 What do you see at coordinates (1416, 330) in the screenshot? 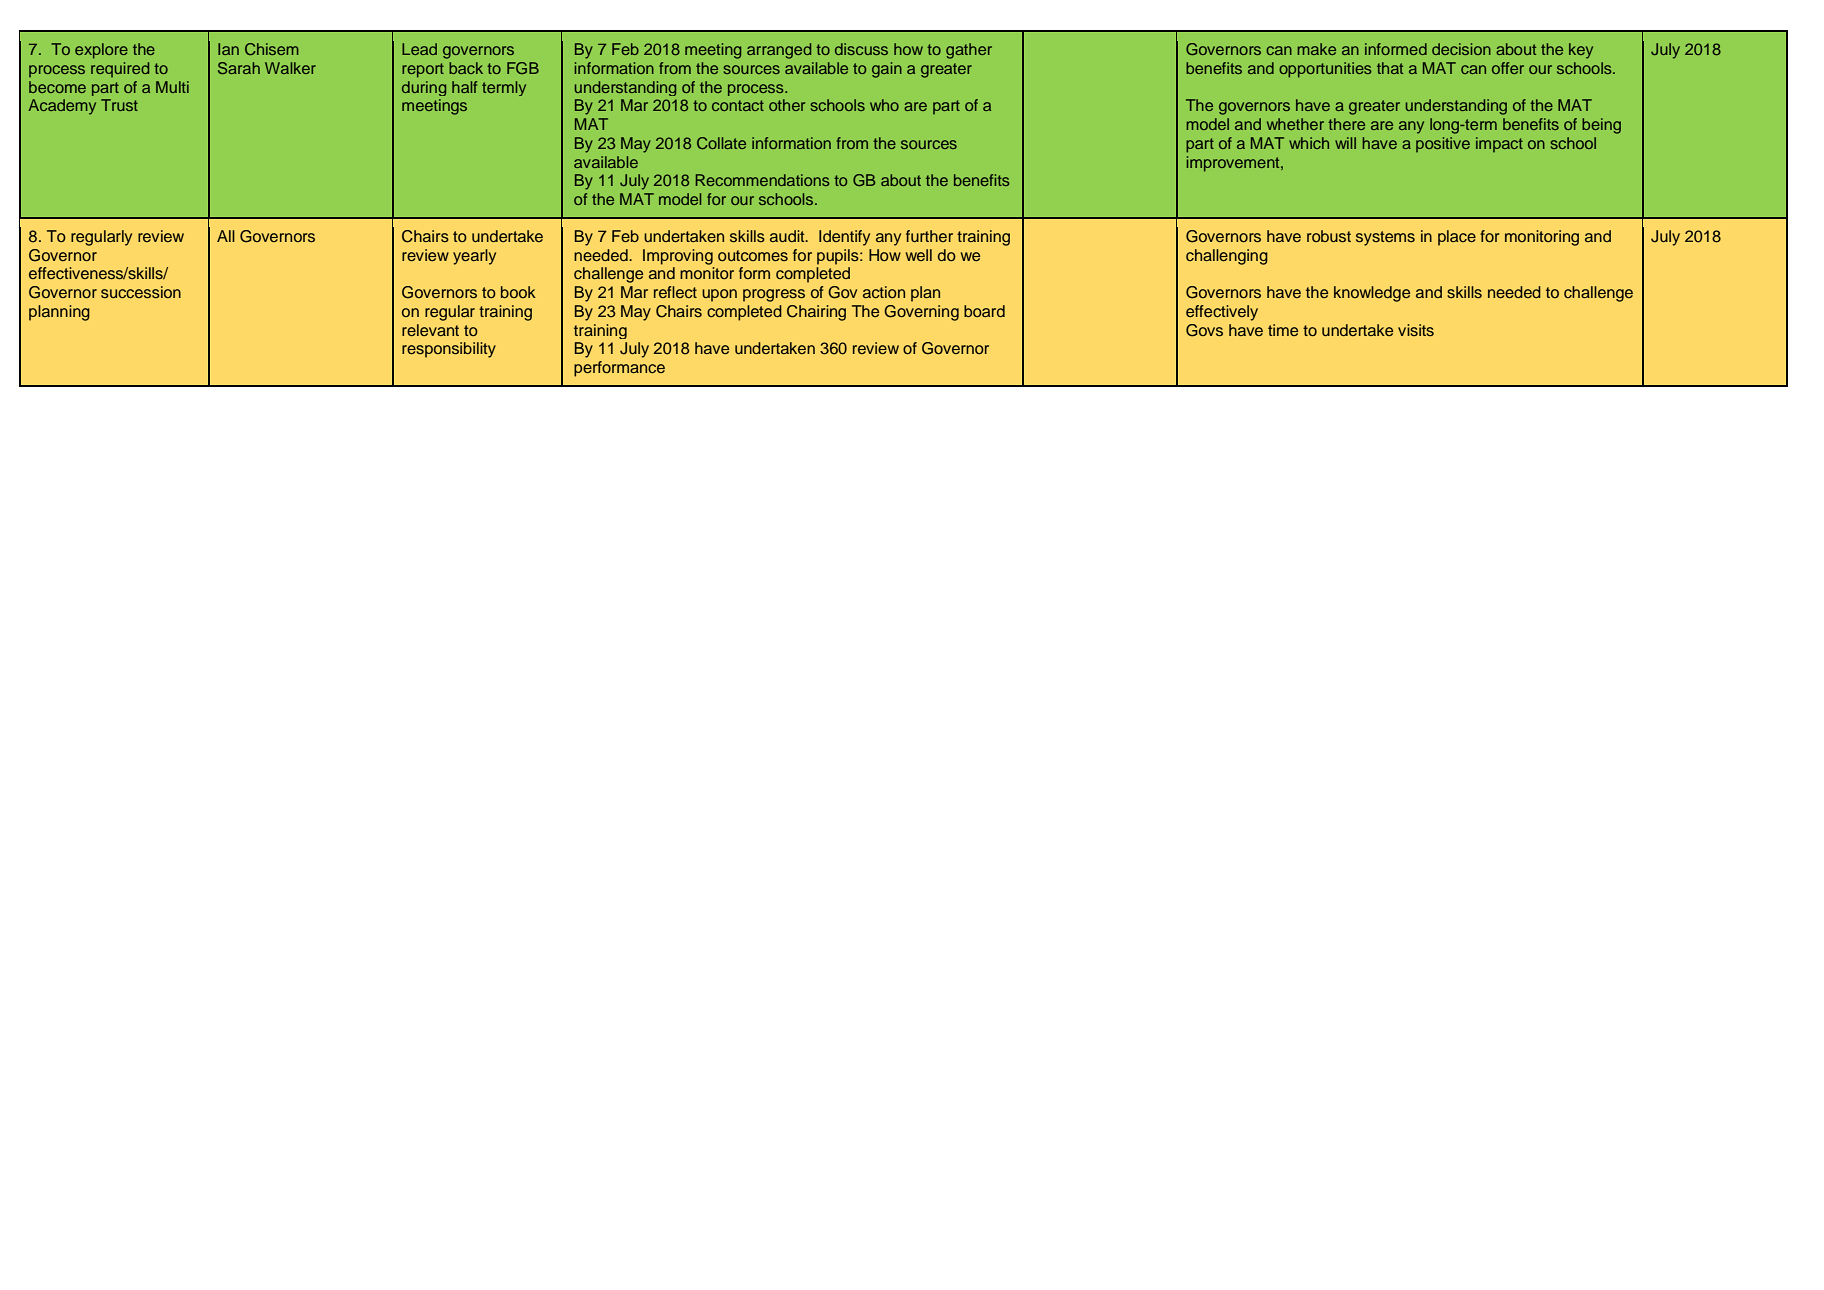
I see `visits` at bounding box center [1416, 330].
